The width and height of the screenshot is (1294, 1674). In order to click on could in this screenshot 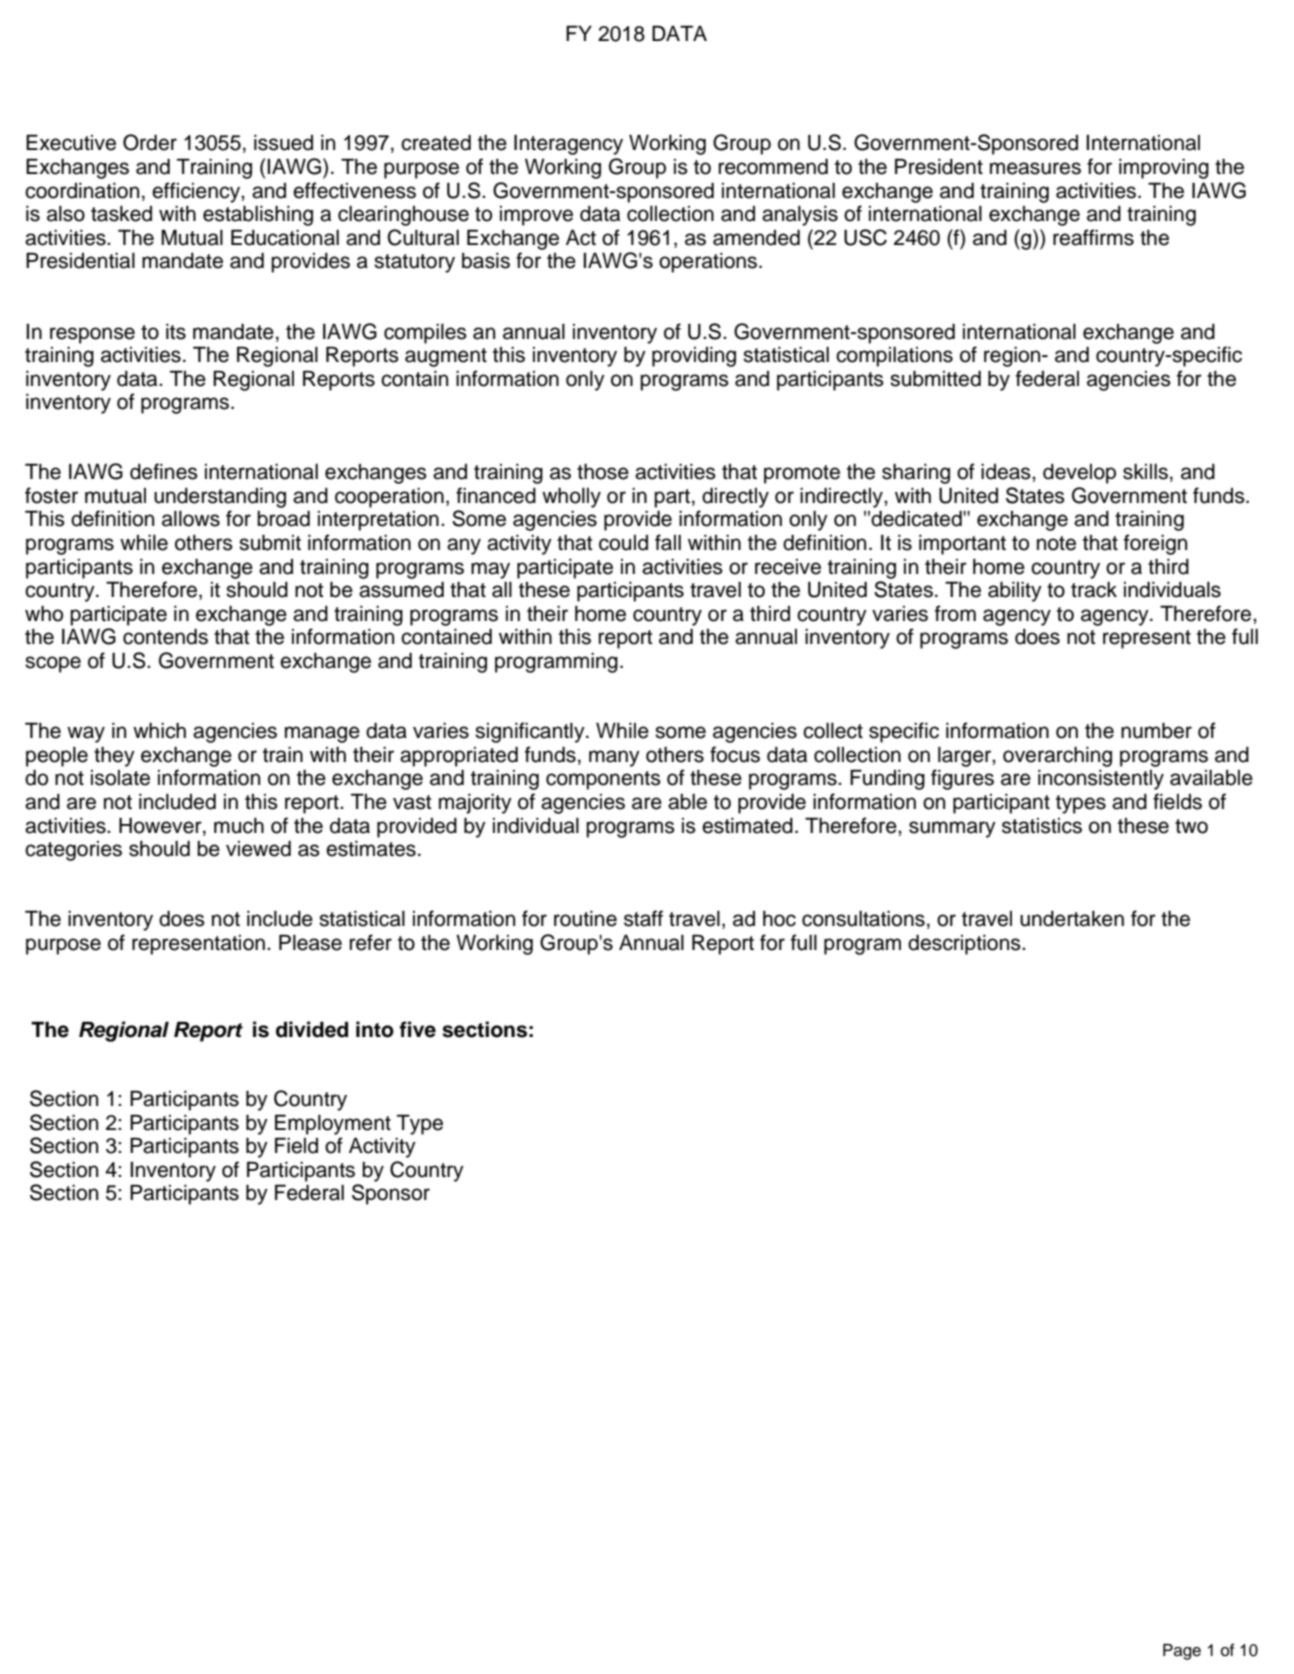, I will do `click(623, 543)`.
